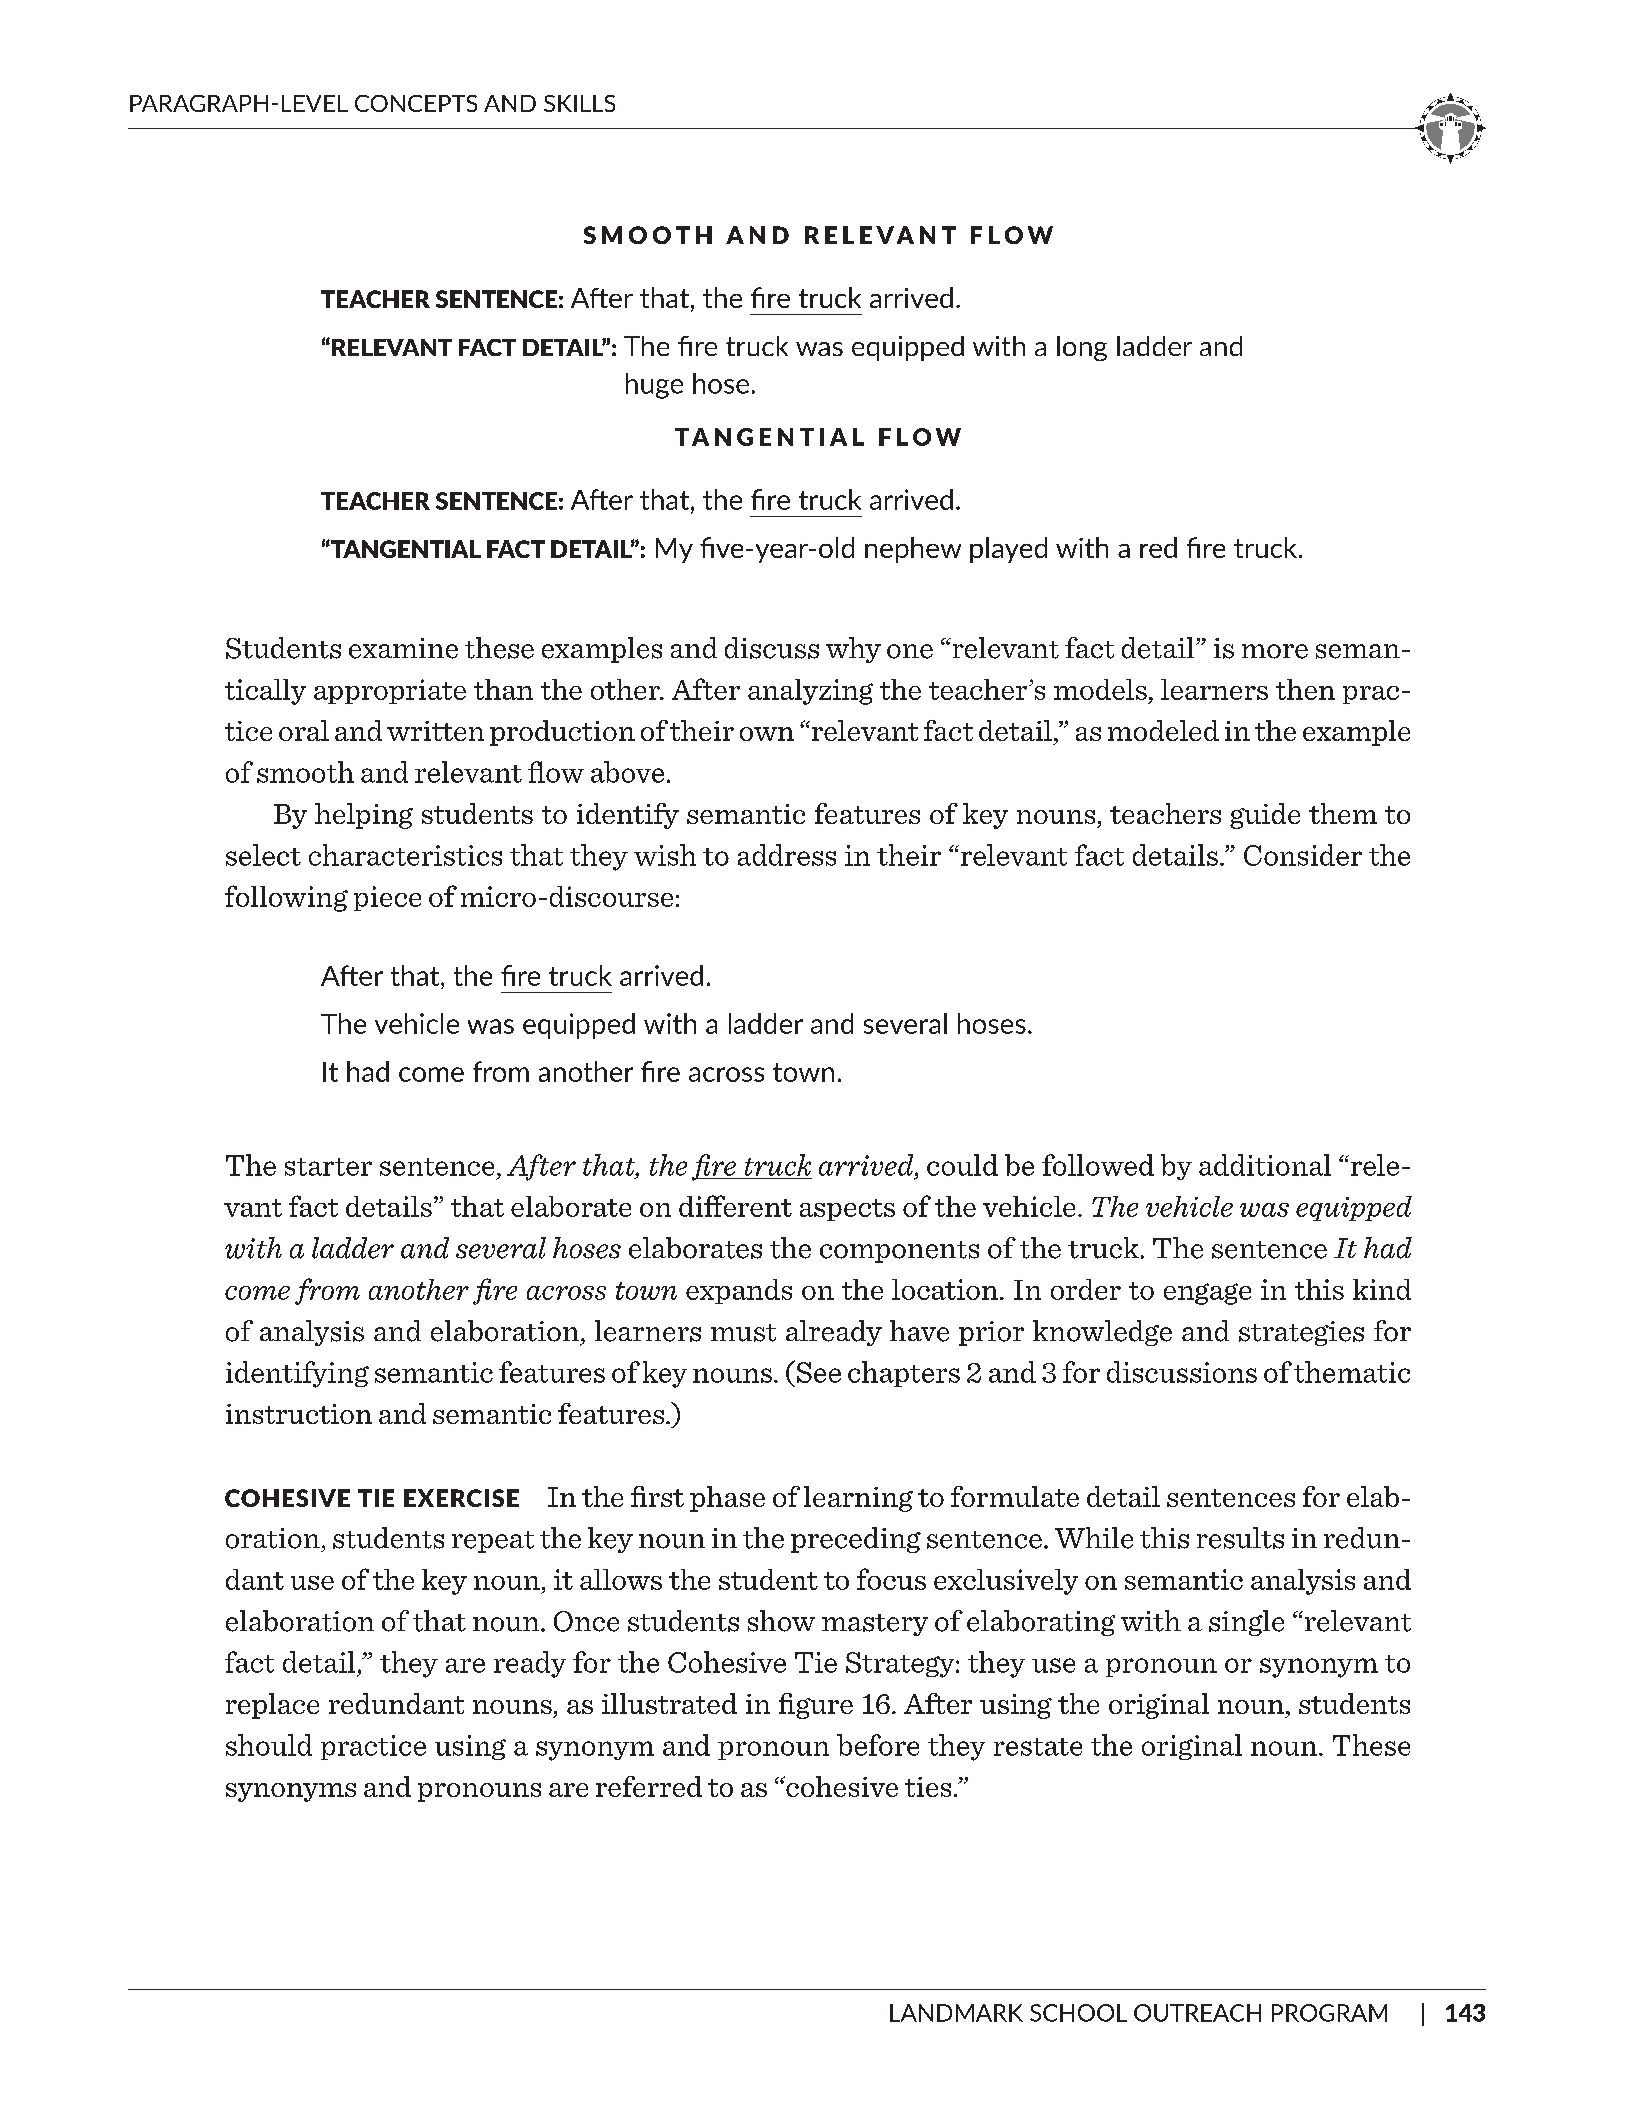  I want to click on additional, so click(1265, 1165).
